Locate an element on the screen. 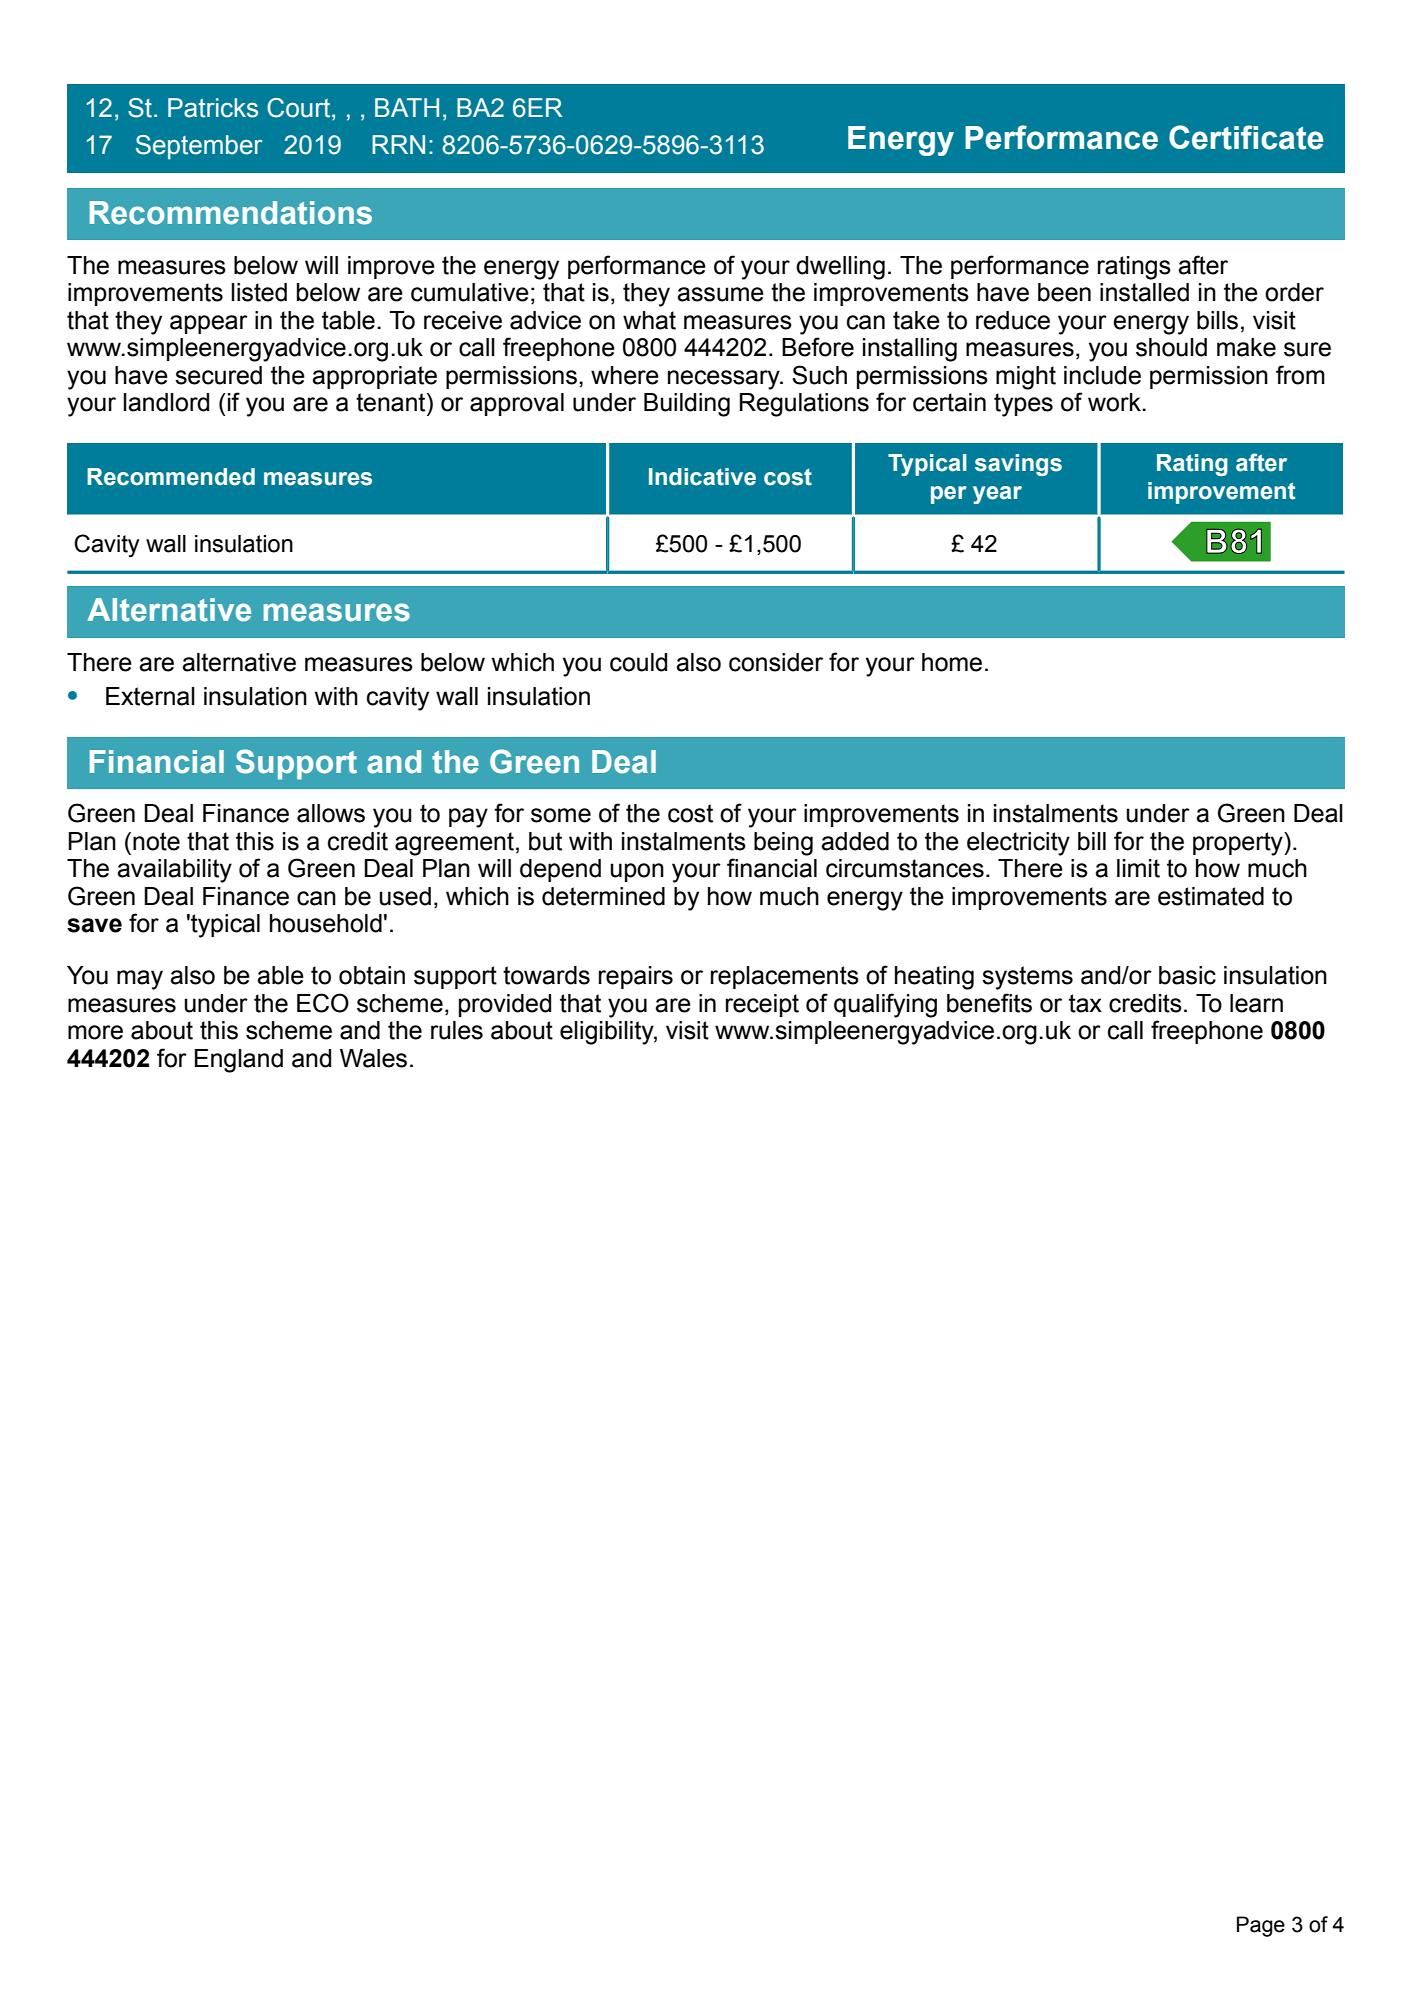 Image resolution: width=1412 pixels, height=1998 pixels. England is located at coordinates (239, 1061).
